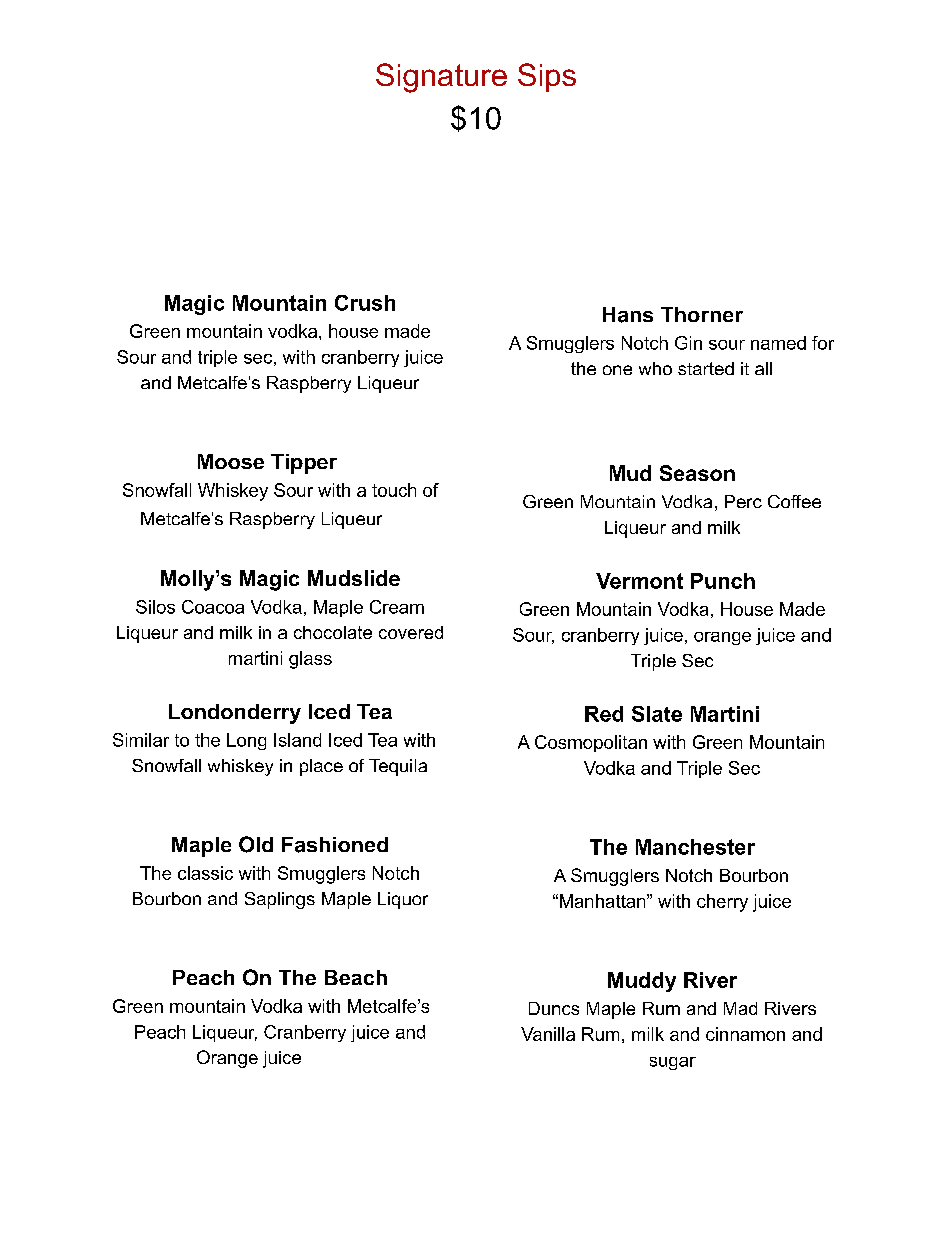  I want to click on Tequila, so click(398, 767).
